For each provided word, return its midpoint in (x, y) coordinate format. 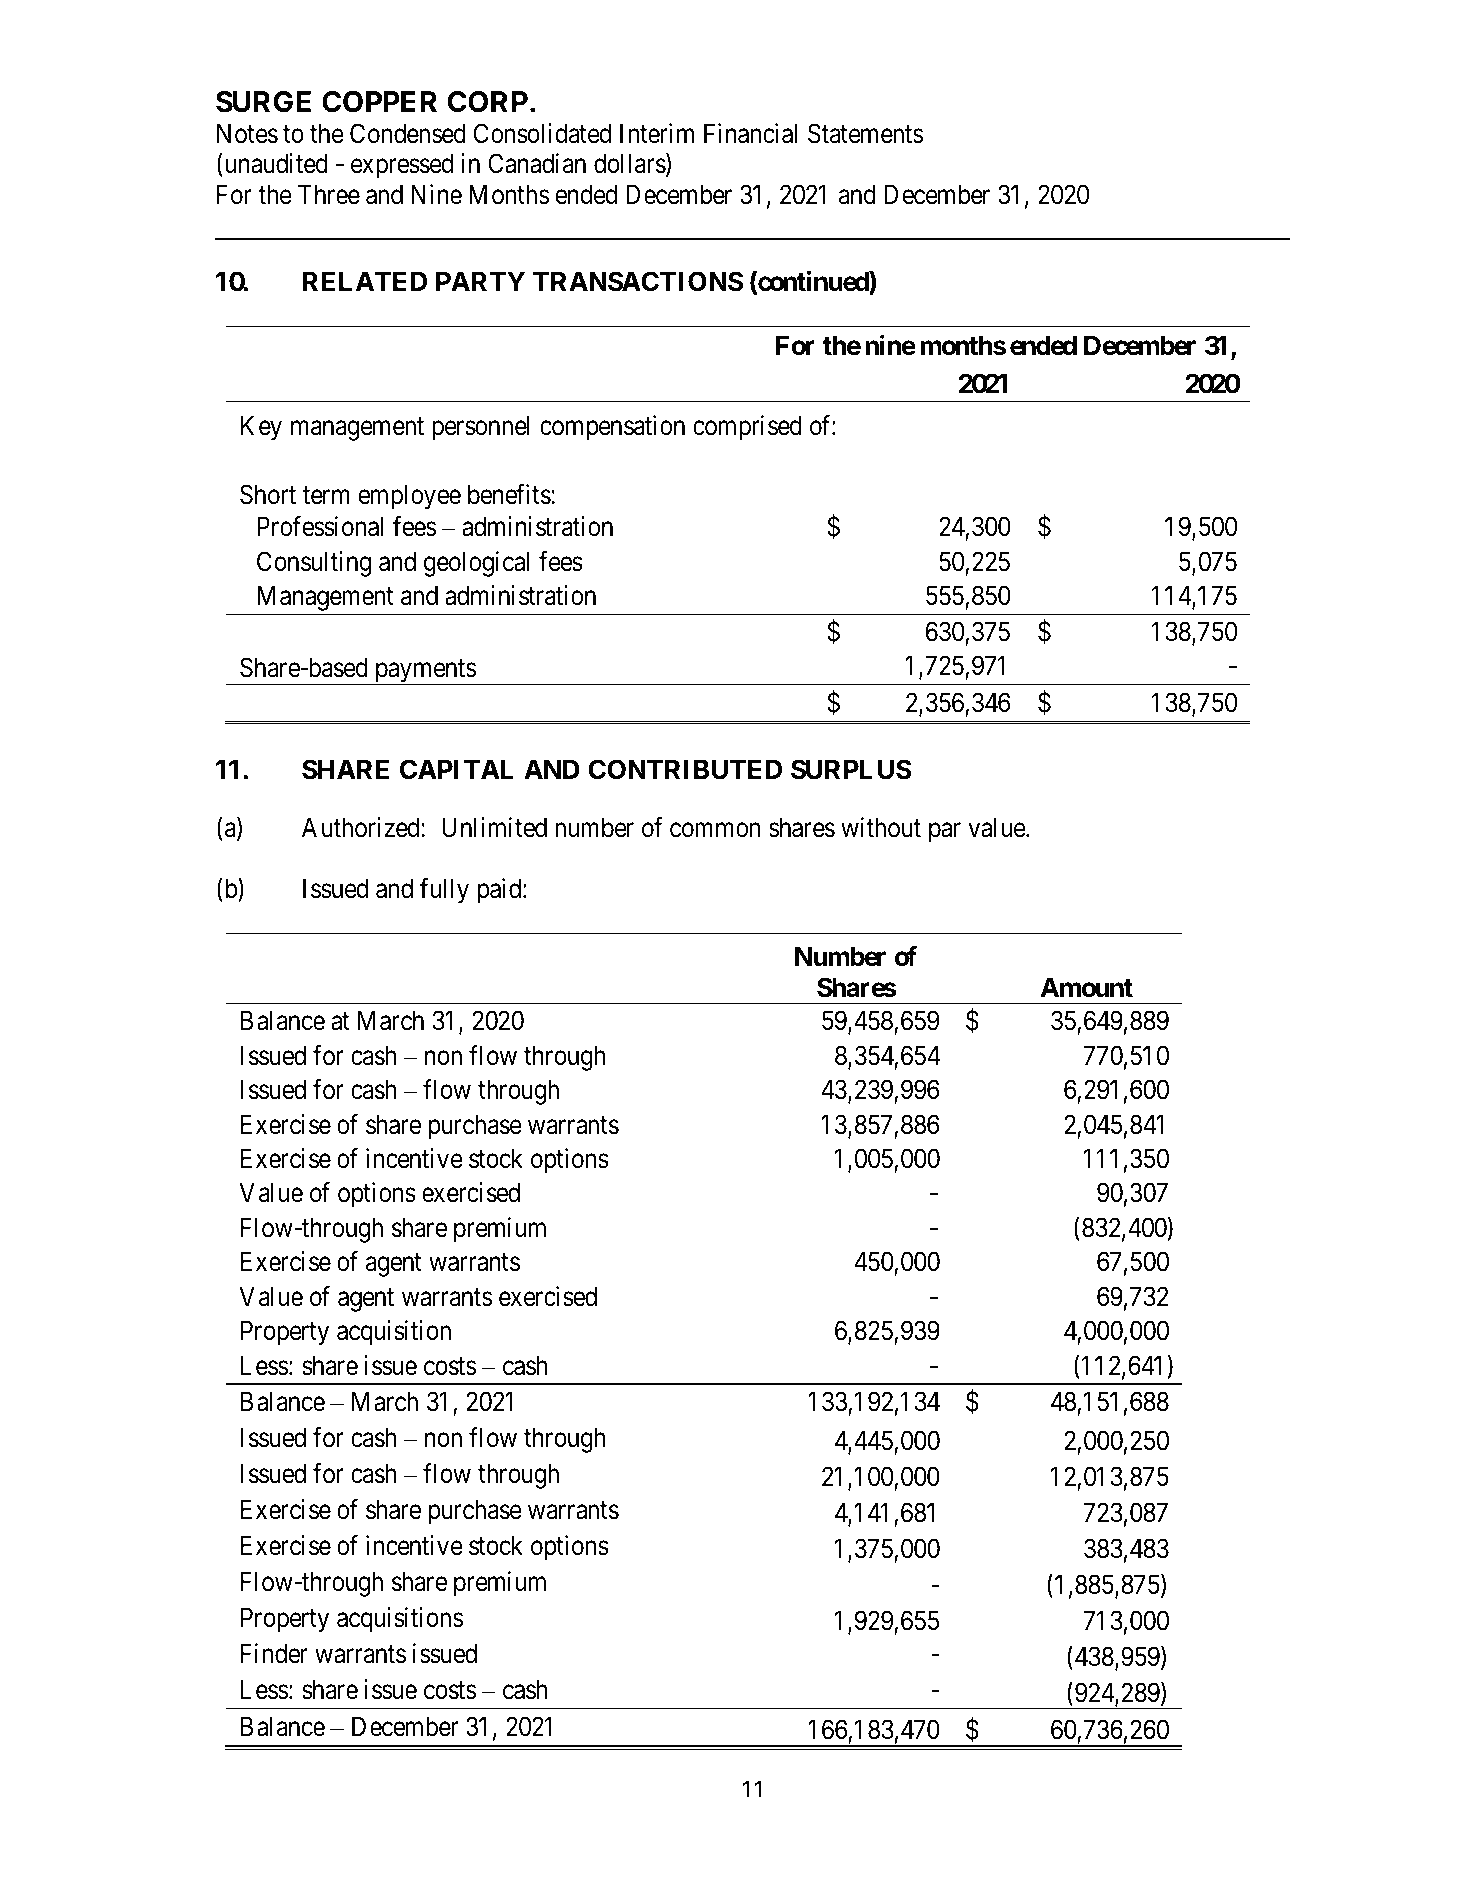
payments (424, 672)
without (881, 827)
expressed (402, 166)
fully (444, 891)
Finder (274, 1653)
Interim (657, 133)
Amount (1087, 987)
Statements (865, 133)
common (715, 830)
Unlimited (494, 827)
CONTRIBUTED (685, 769)
